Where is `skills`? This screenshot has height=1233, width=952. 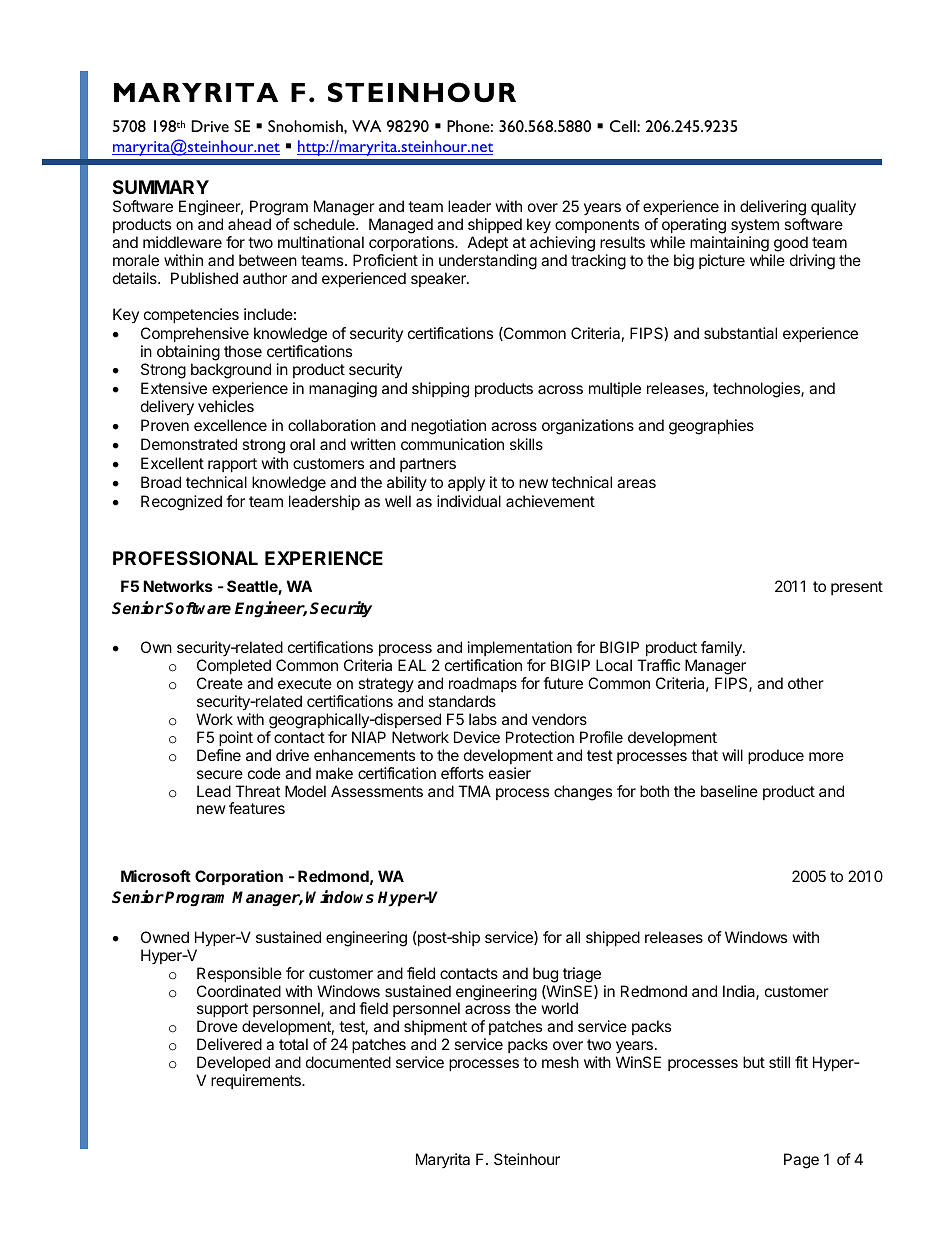
skills is located at coordinates (526, 444).
